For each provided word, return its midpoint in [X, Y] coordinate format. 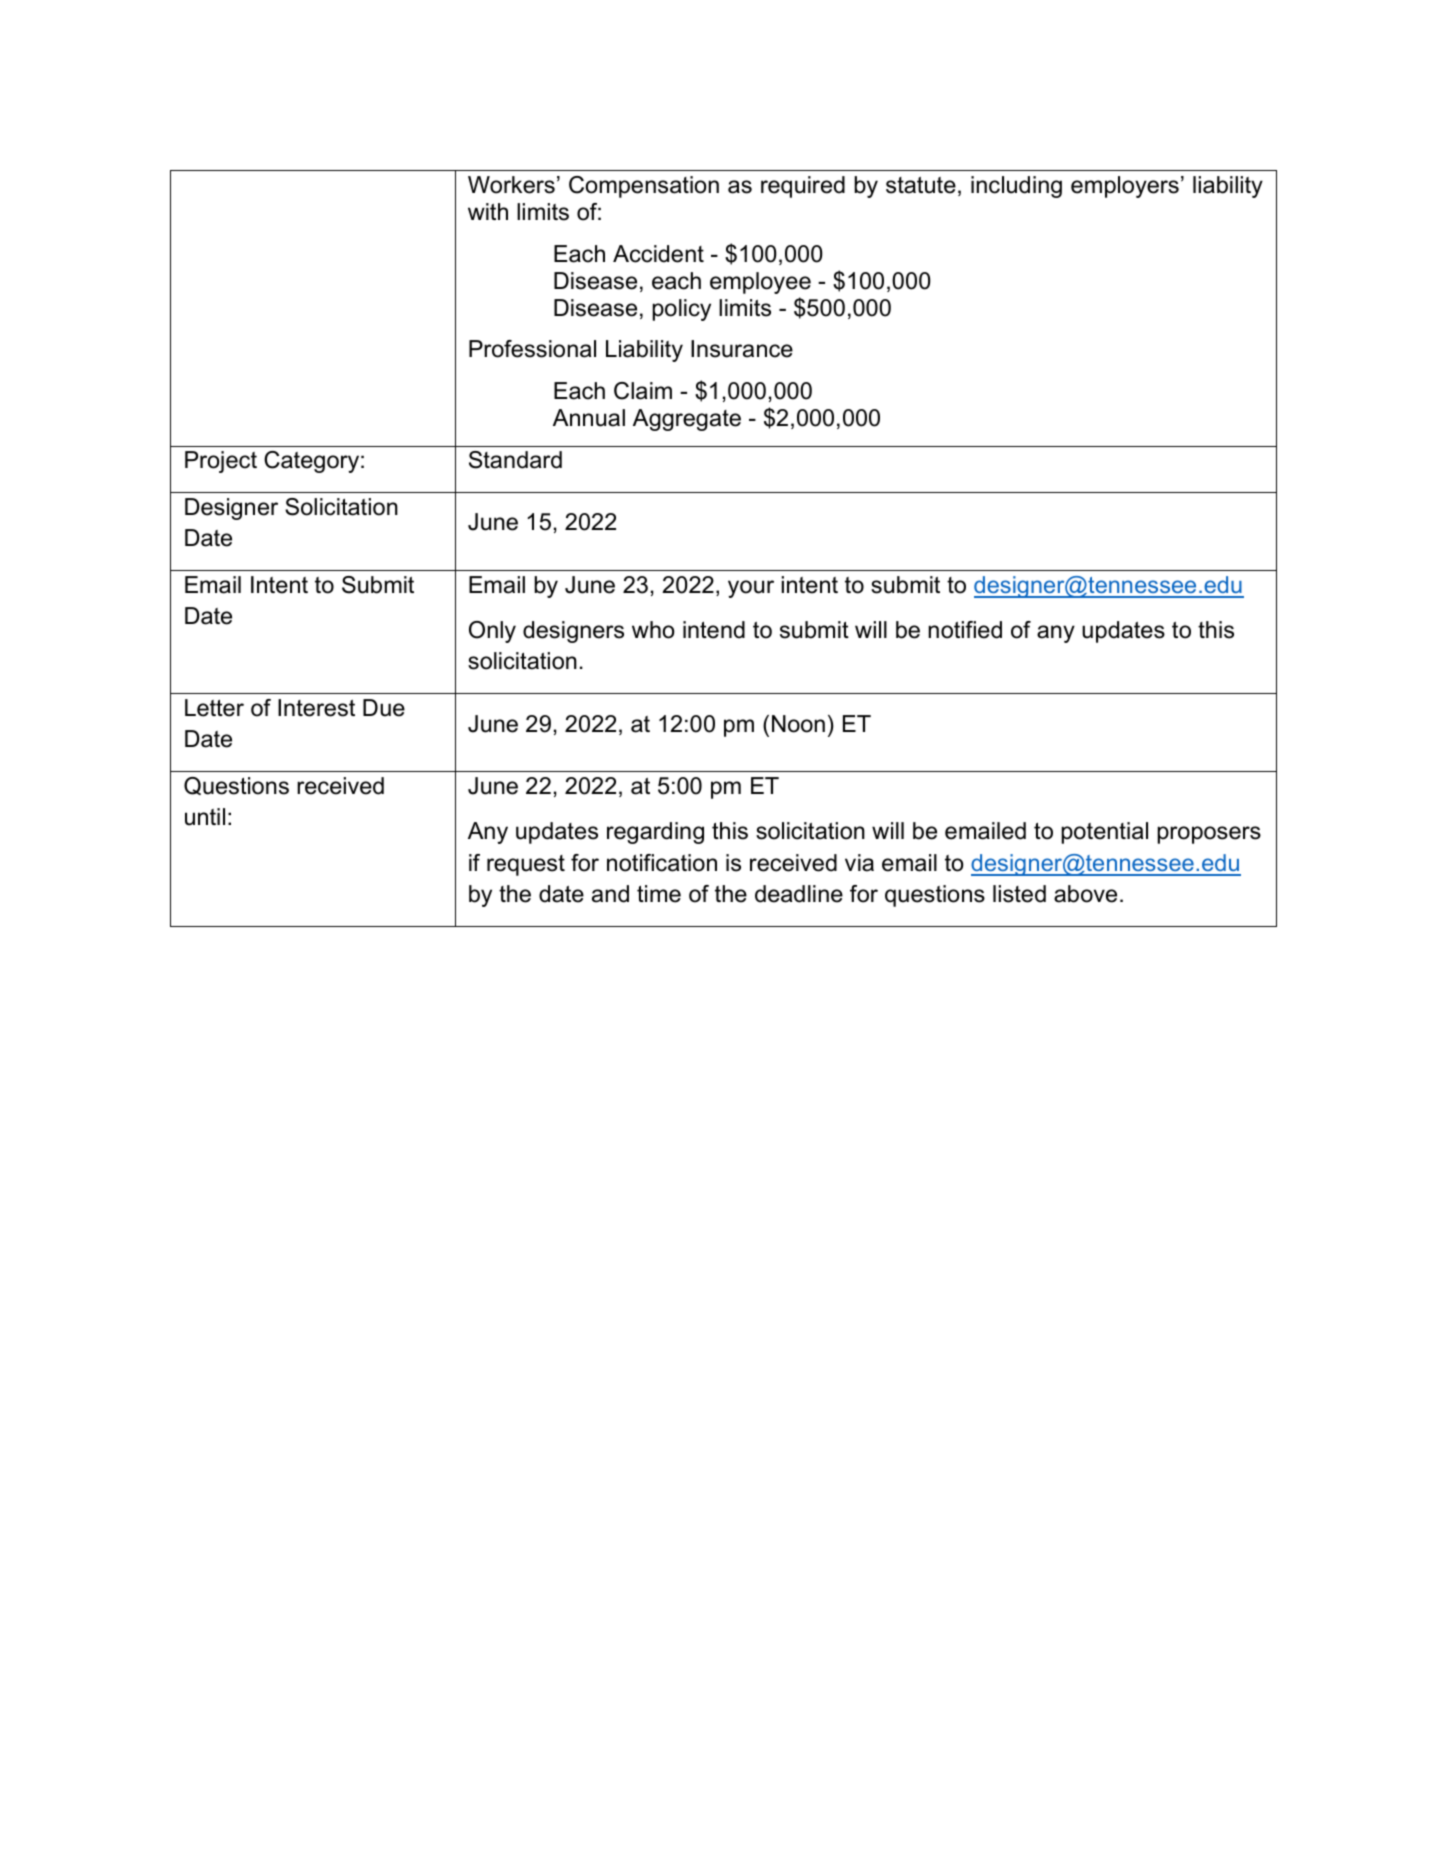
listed [1019, 894]
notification [662, 863]
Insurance [742, 349]
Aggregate [687, 420]
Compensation [644, 187]
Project [221, 462]
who [653, 630]
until [205, 817]
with [488, 211]
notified [965, 630]
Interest [316, 708]
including [1016, 187]
